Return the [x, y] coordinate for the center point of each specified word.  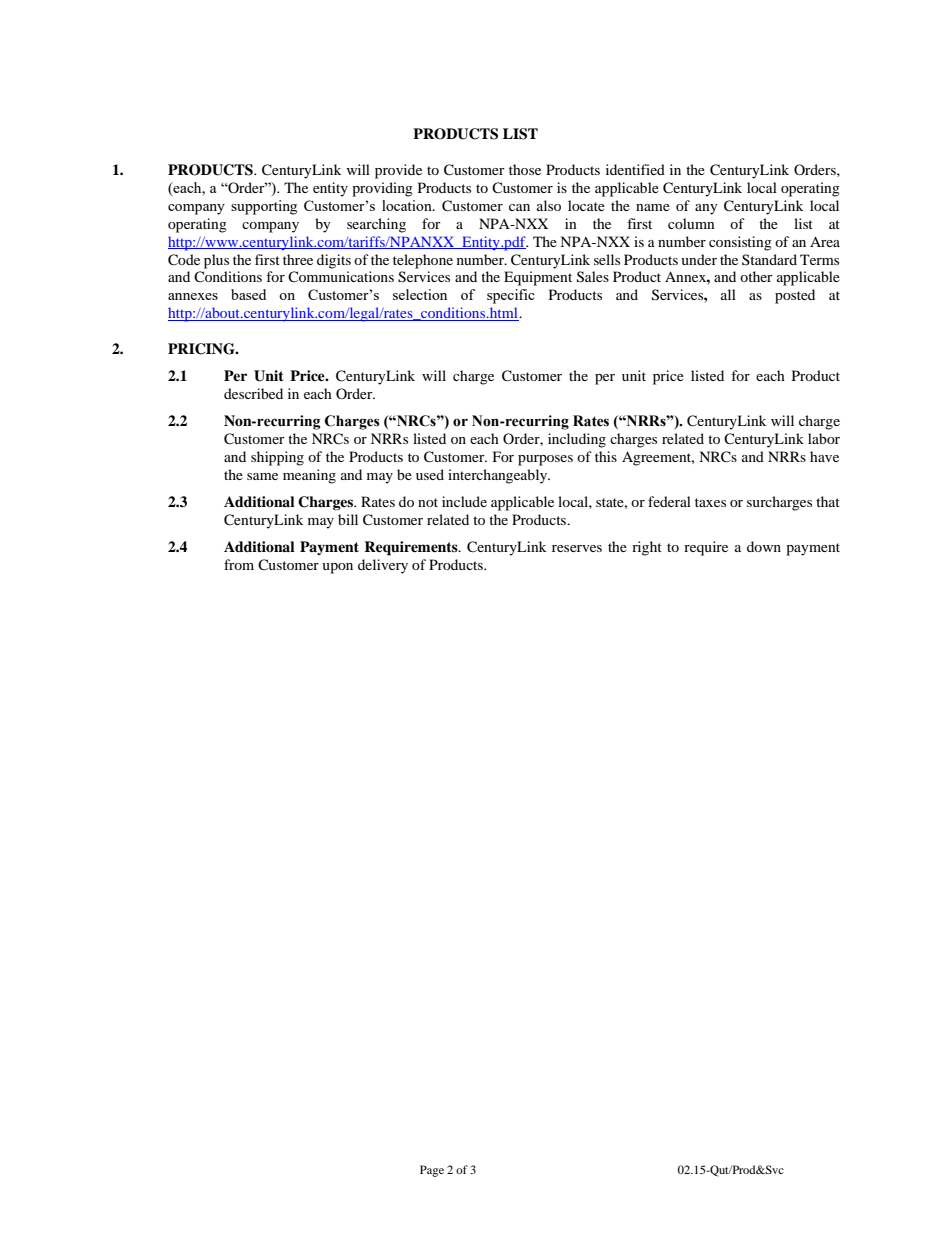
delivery [383, 566]
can [519, 207]
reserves [577, 548]
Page [432, 1171]
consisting [740, 243]
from [239, 564]
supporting [264, 207]
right [647, 548]
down [764, 546]
